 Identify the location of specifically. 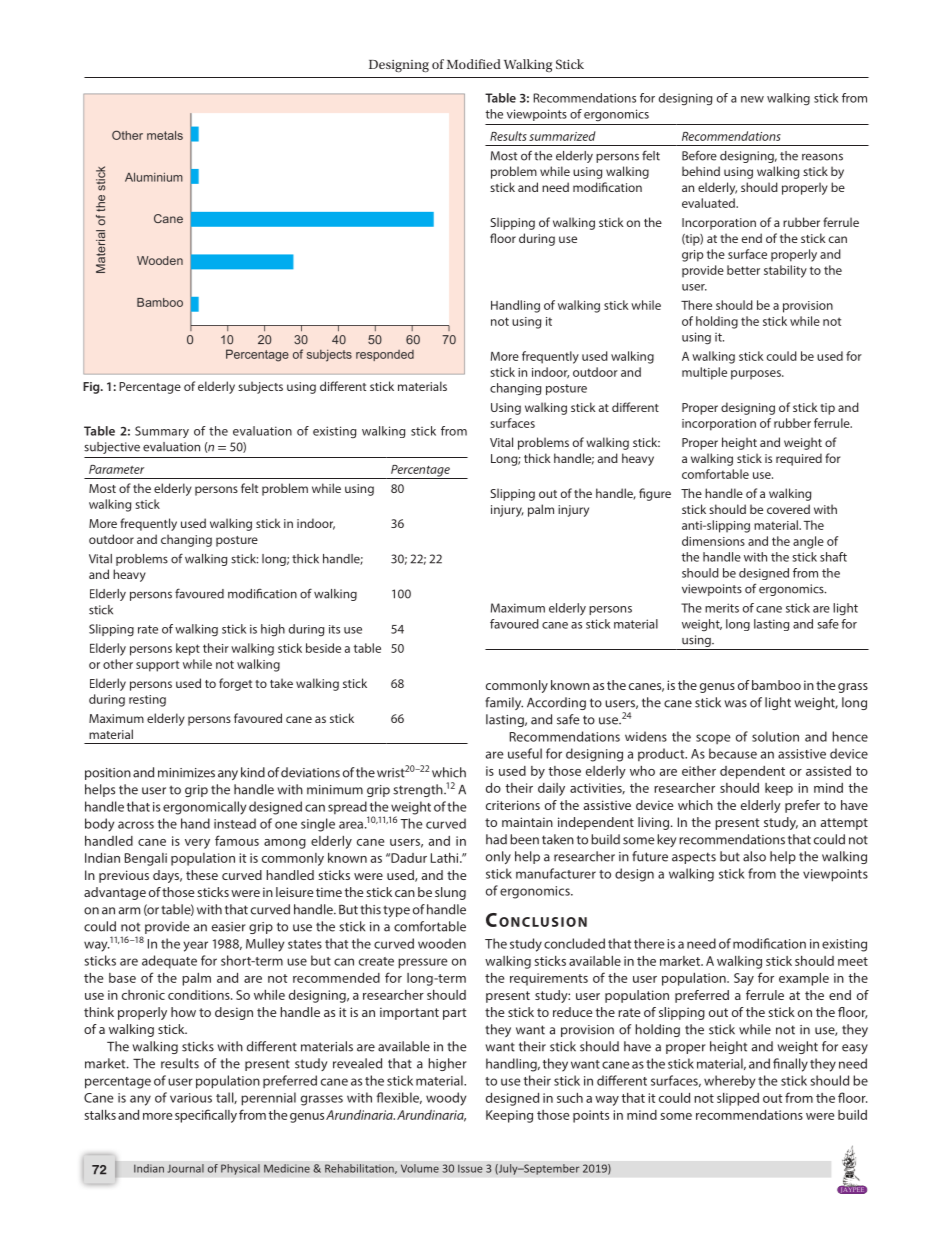
(206, 1116).
